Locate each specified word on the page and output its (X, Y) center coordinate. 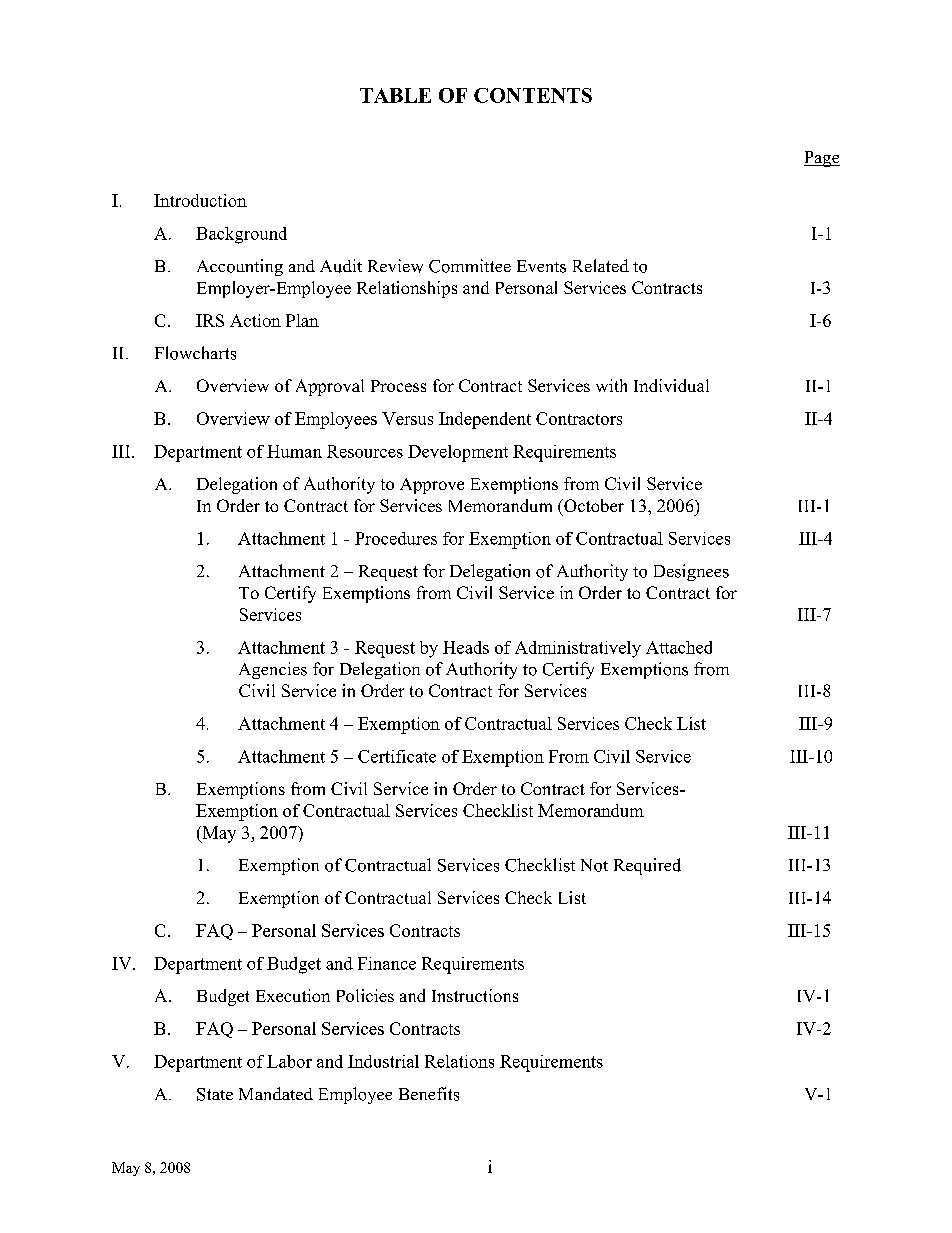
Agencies (273, 670)
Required (647, 866)
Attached (679, 647)
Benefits (429, 1094)
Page (822, 159)
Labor (289, 1061)
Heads (466, 647)
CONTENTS (533, 95)
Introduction (200, 200)
